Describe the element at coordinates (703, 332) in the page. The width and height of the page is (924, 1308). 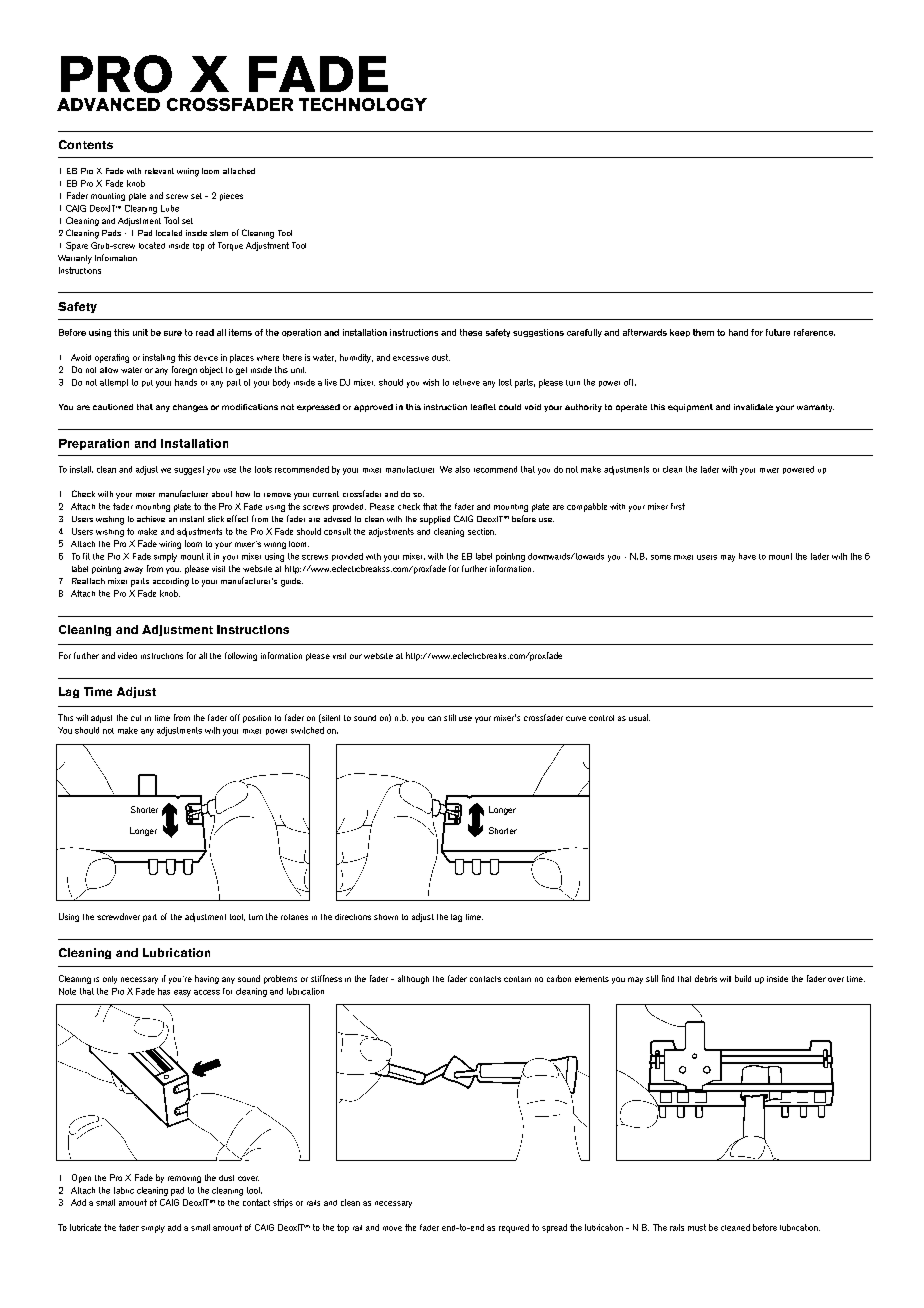
I see `them` at that location.
